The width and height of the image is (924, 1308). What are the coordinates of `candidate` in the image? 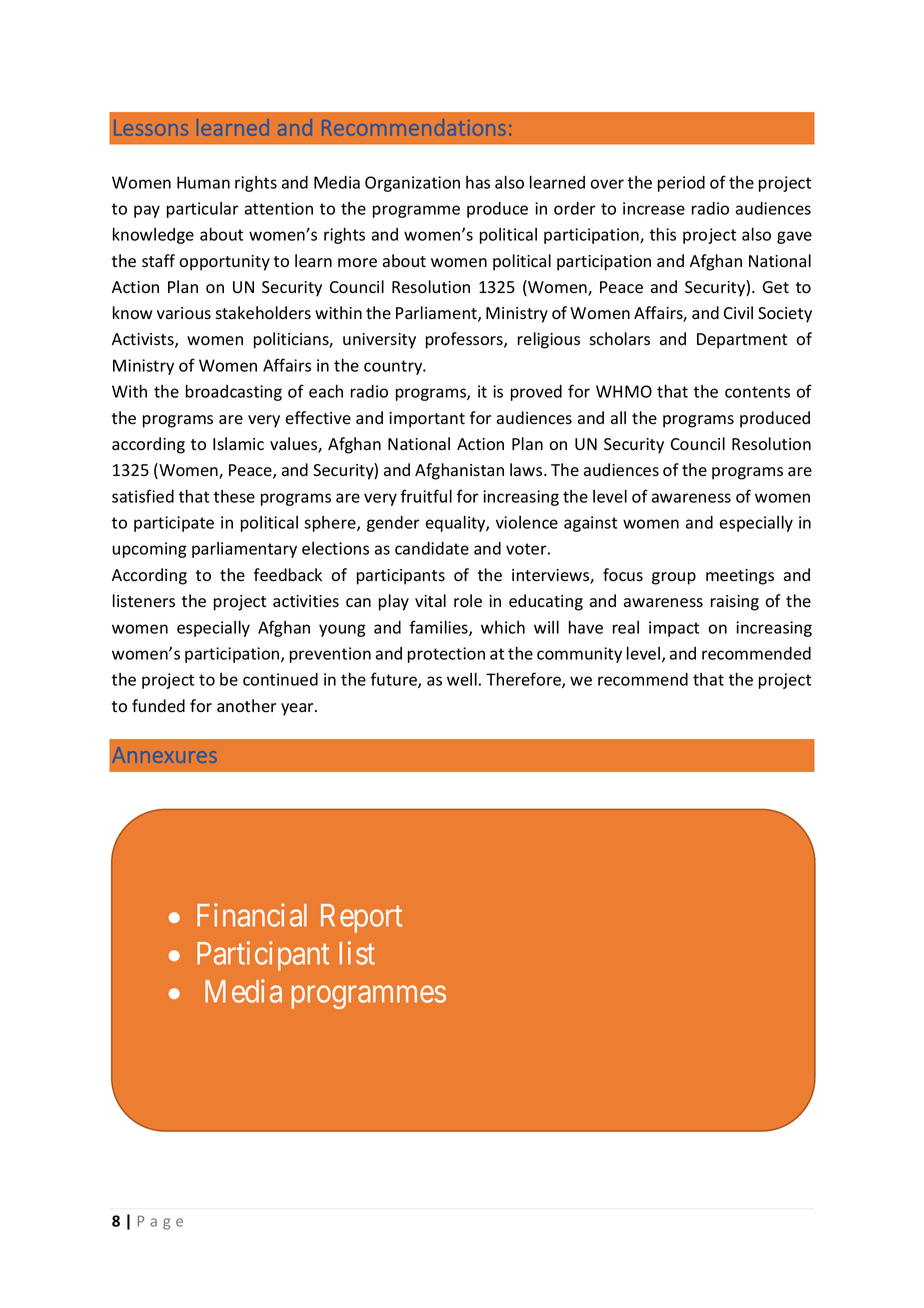 It's located at (432, 548).
